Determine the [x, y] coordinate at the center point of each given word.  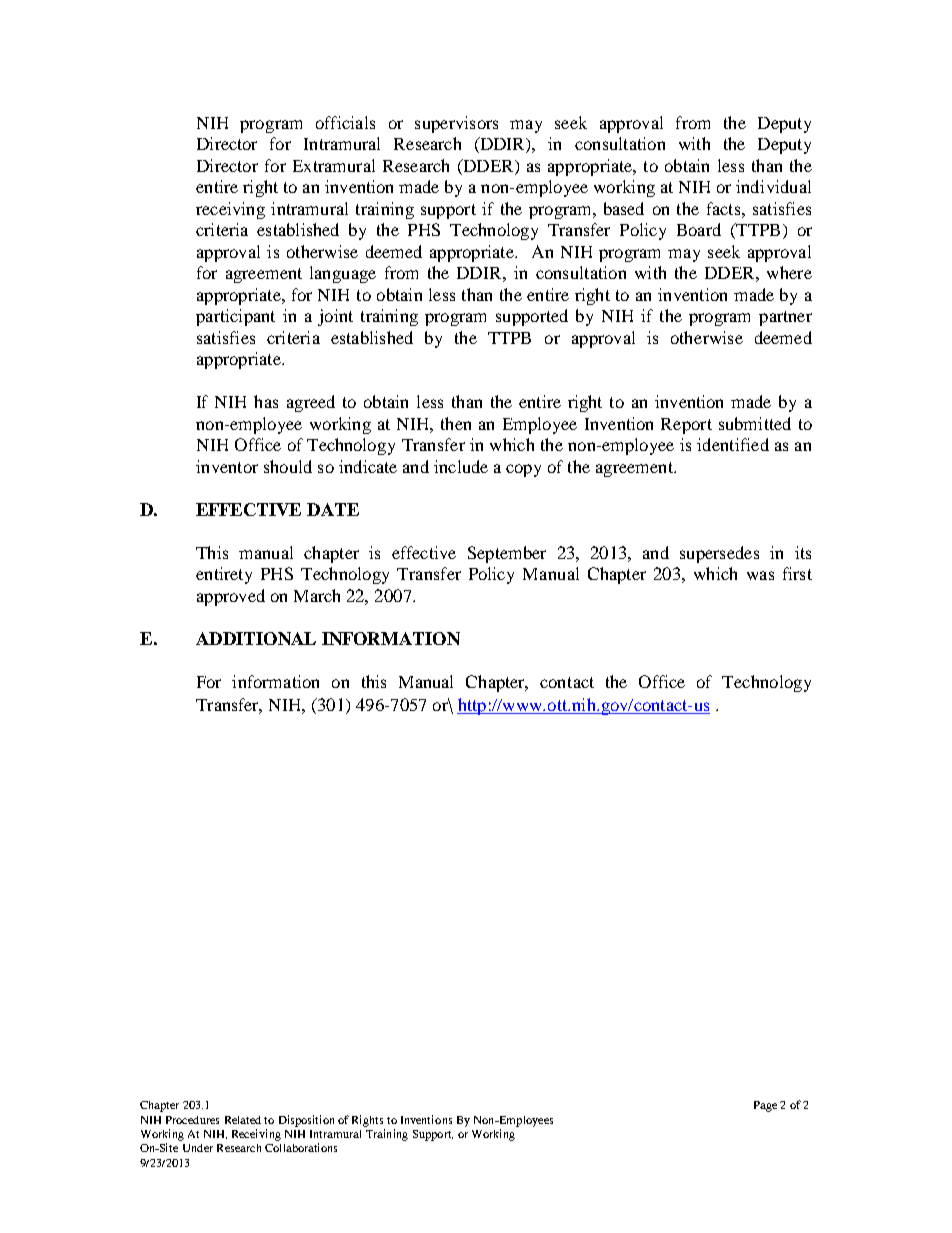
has [266, 401]
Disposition [306, 1121]
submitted [755, 423]
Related [243, 1120]
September [507, 554]
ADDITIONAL [256, 638]
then [456, 423]
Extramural [334, 165]
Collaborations [301, 1147]
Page [765, 1106]
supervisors [456, 124]
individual [773, 186]
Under [198, 1148]
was [760, 575]
